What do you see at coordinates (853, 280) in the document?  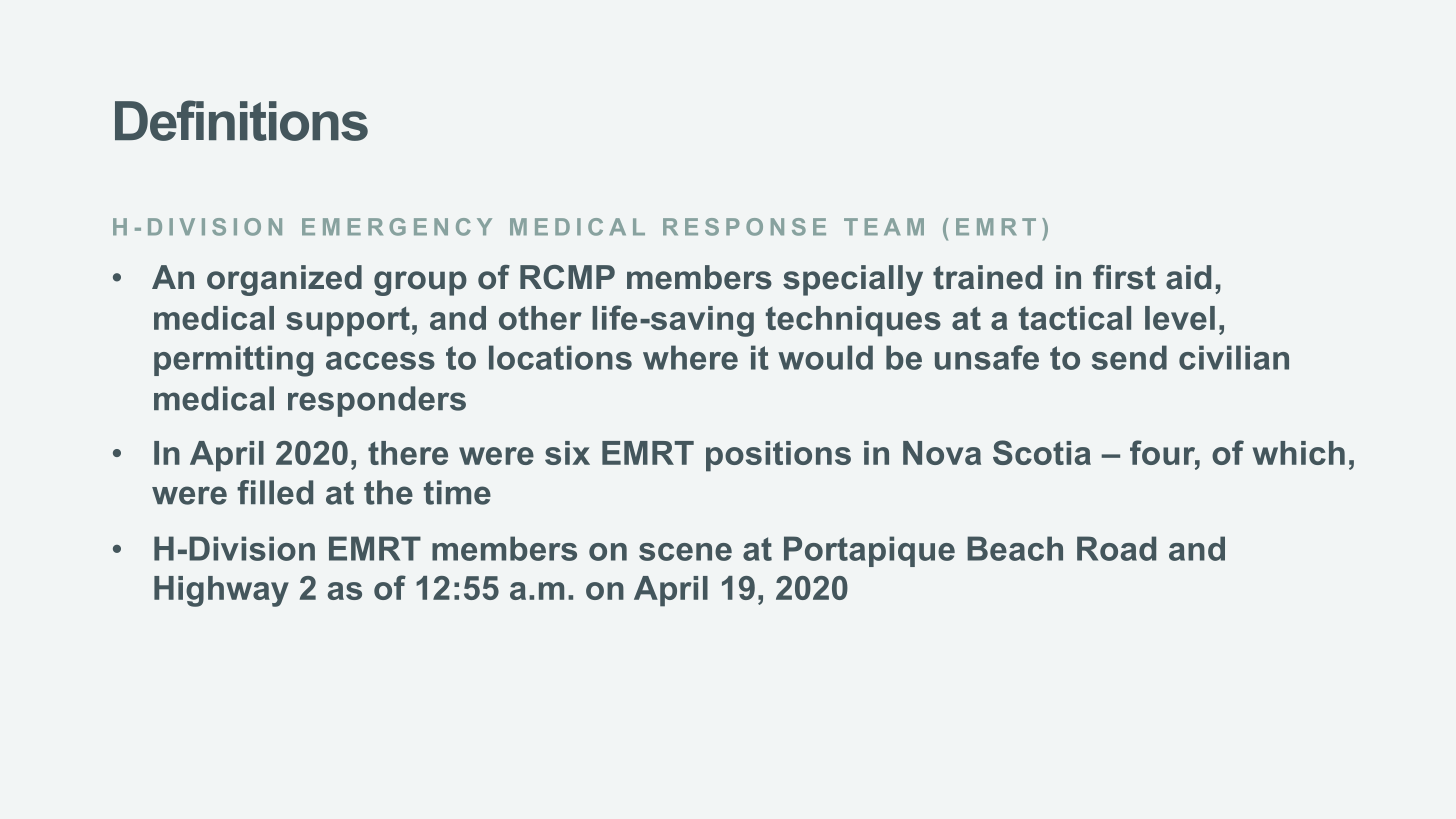 I see `specially` at bounding box center [853, 280].
